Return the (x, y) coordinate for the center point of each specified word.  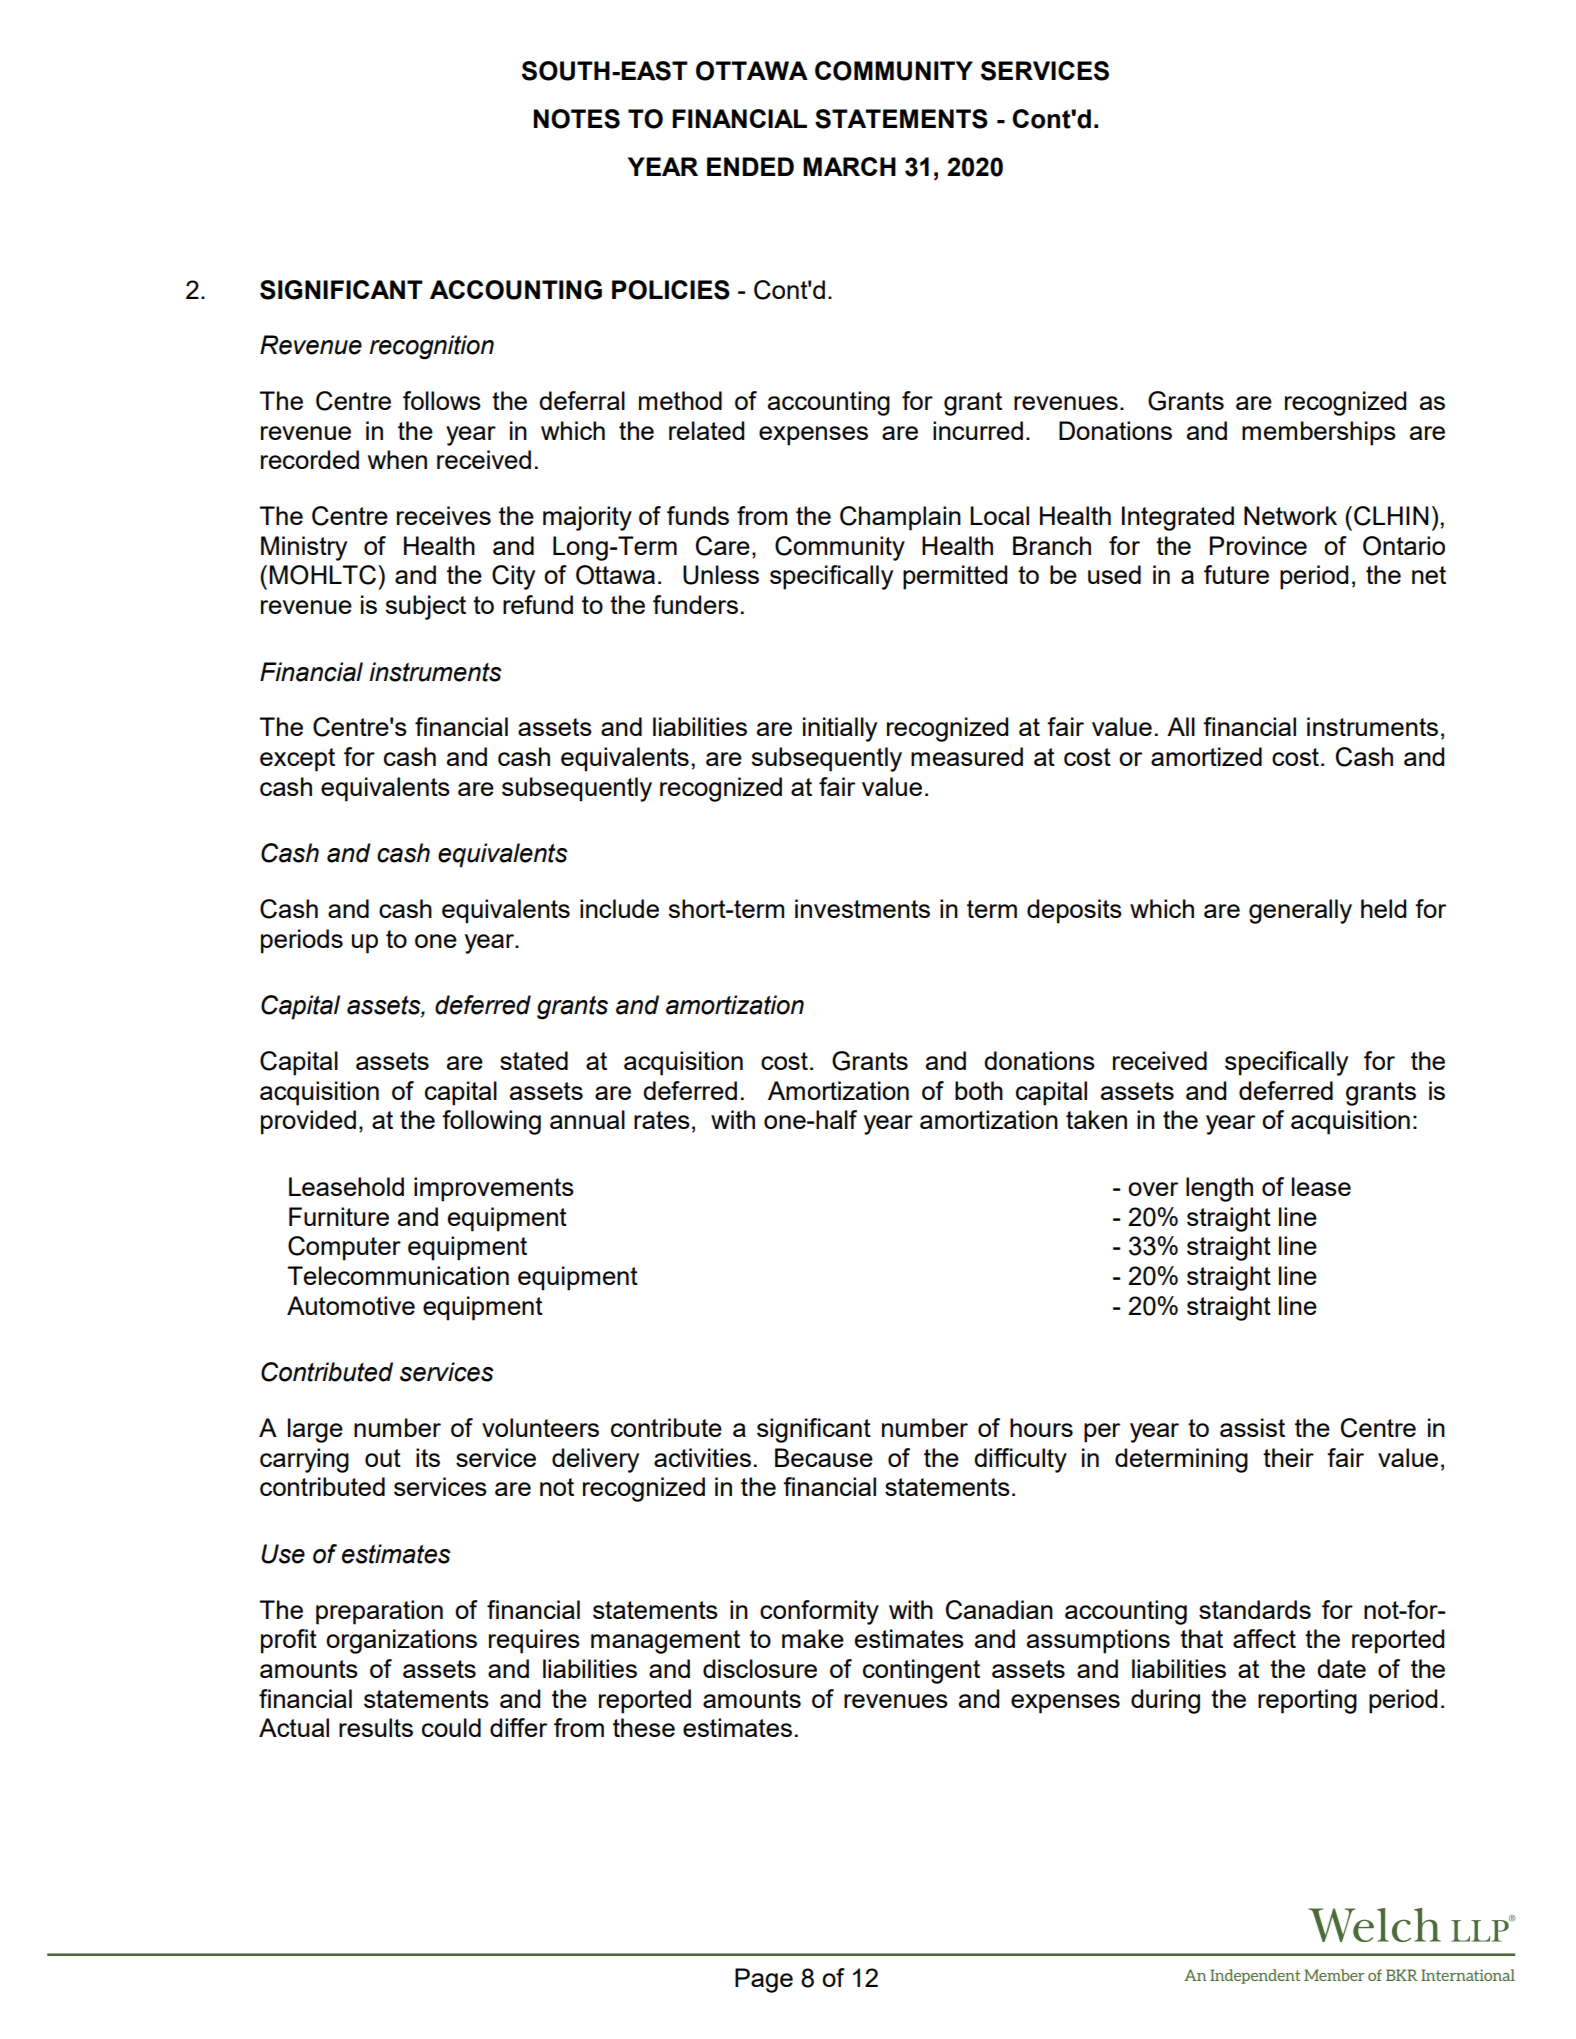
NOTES (576, 119)
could (451, 1727)
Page (764, 1980)
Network (1290, 515)
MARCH (849, 166)
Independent (1255, 1976)
